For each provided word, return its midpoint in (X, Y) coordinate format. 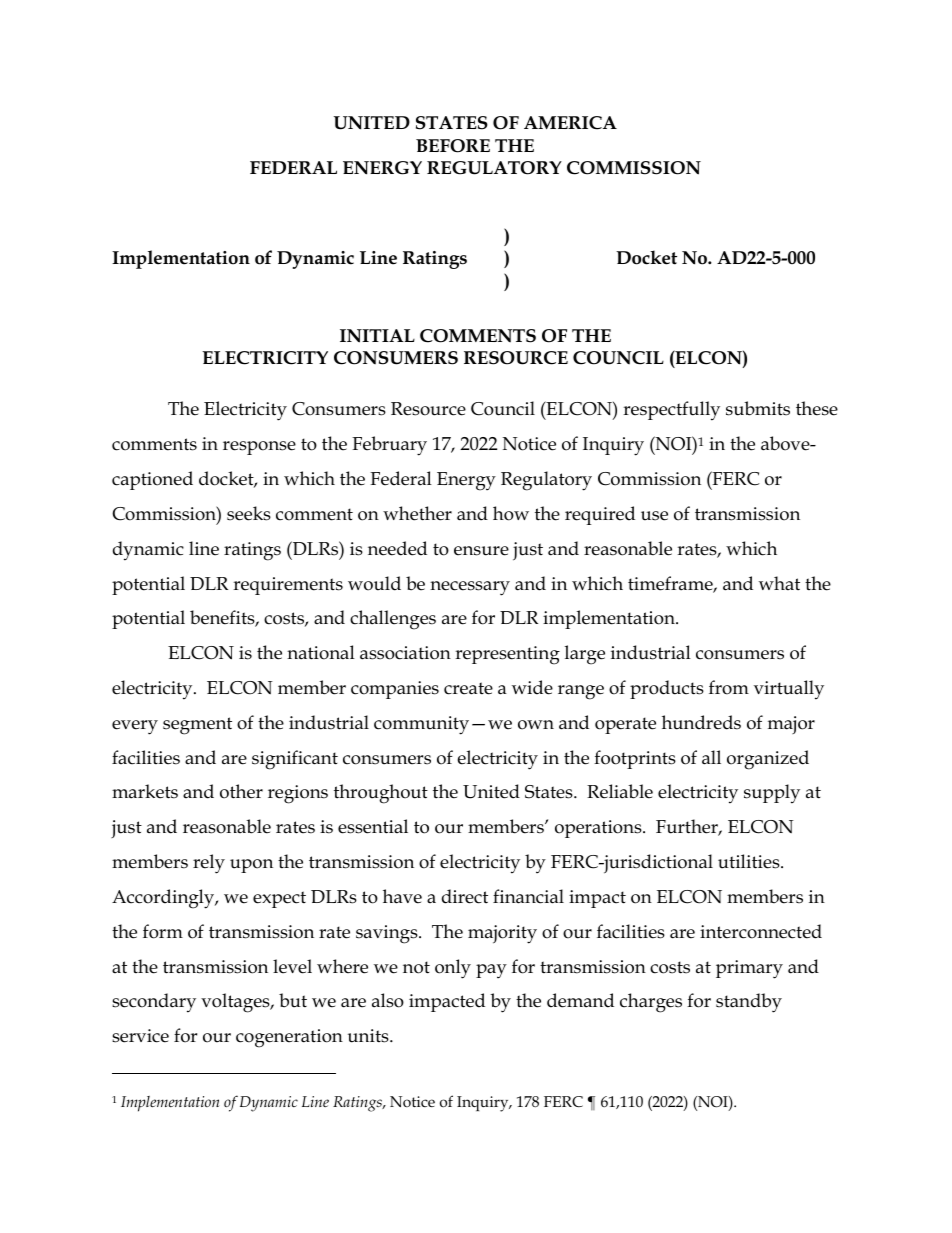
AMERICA (570, 123)
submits (758, 408)
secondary (154, 1003)
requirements (288, 586)
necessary (470, 588)
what (779, 583)
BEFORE (453, 146)
